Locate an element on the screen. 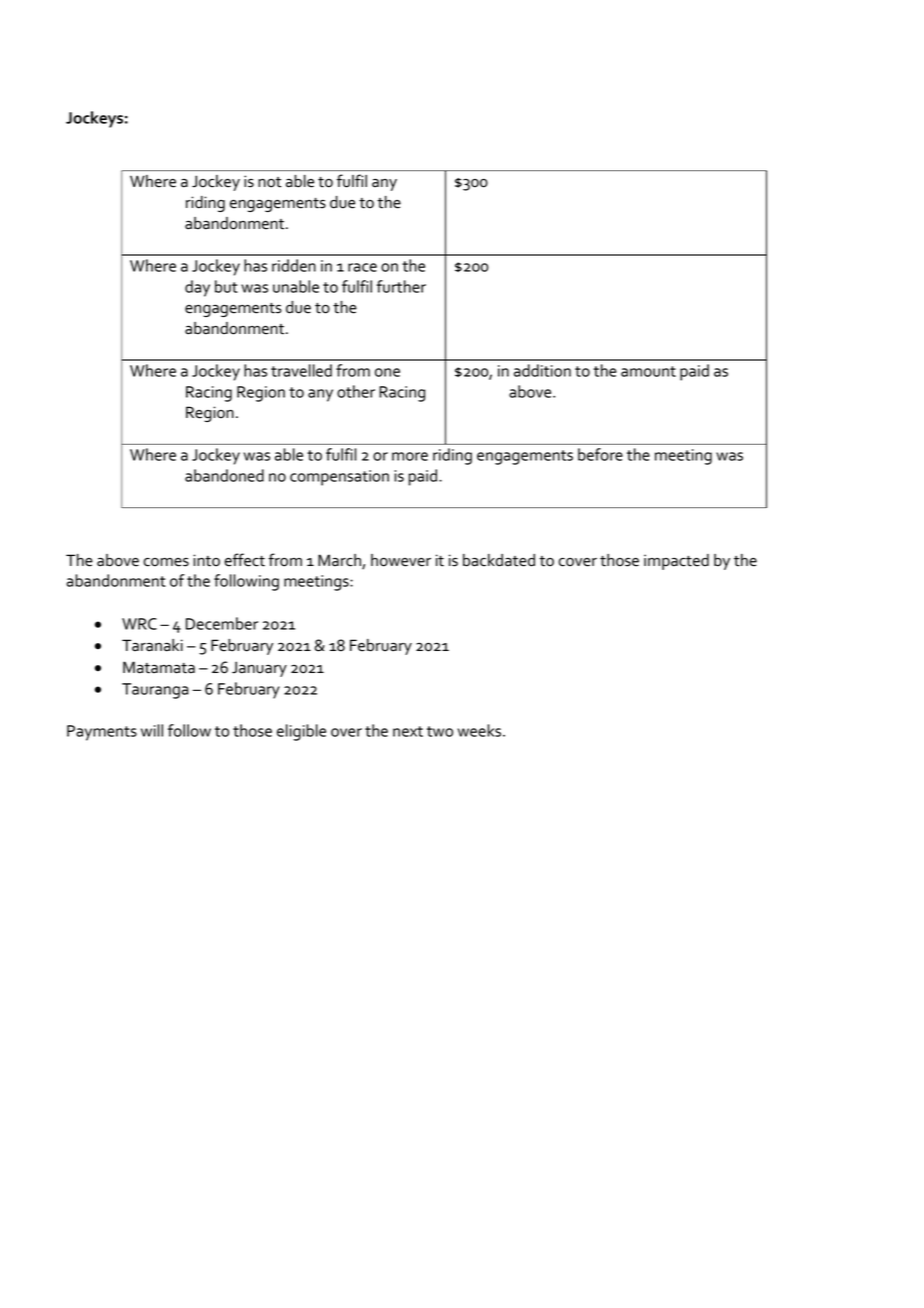 This screenshot has height=1308, width=924. not is located at coordinates (270, 182).
